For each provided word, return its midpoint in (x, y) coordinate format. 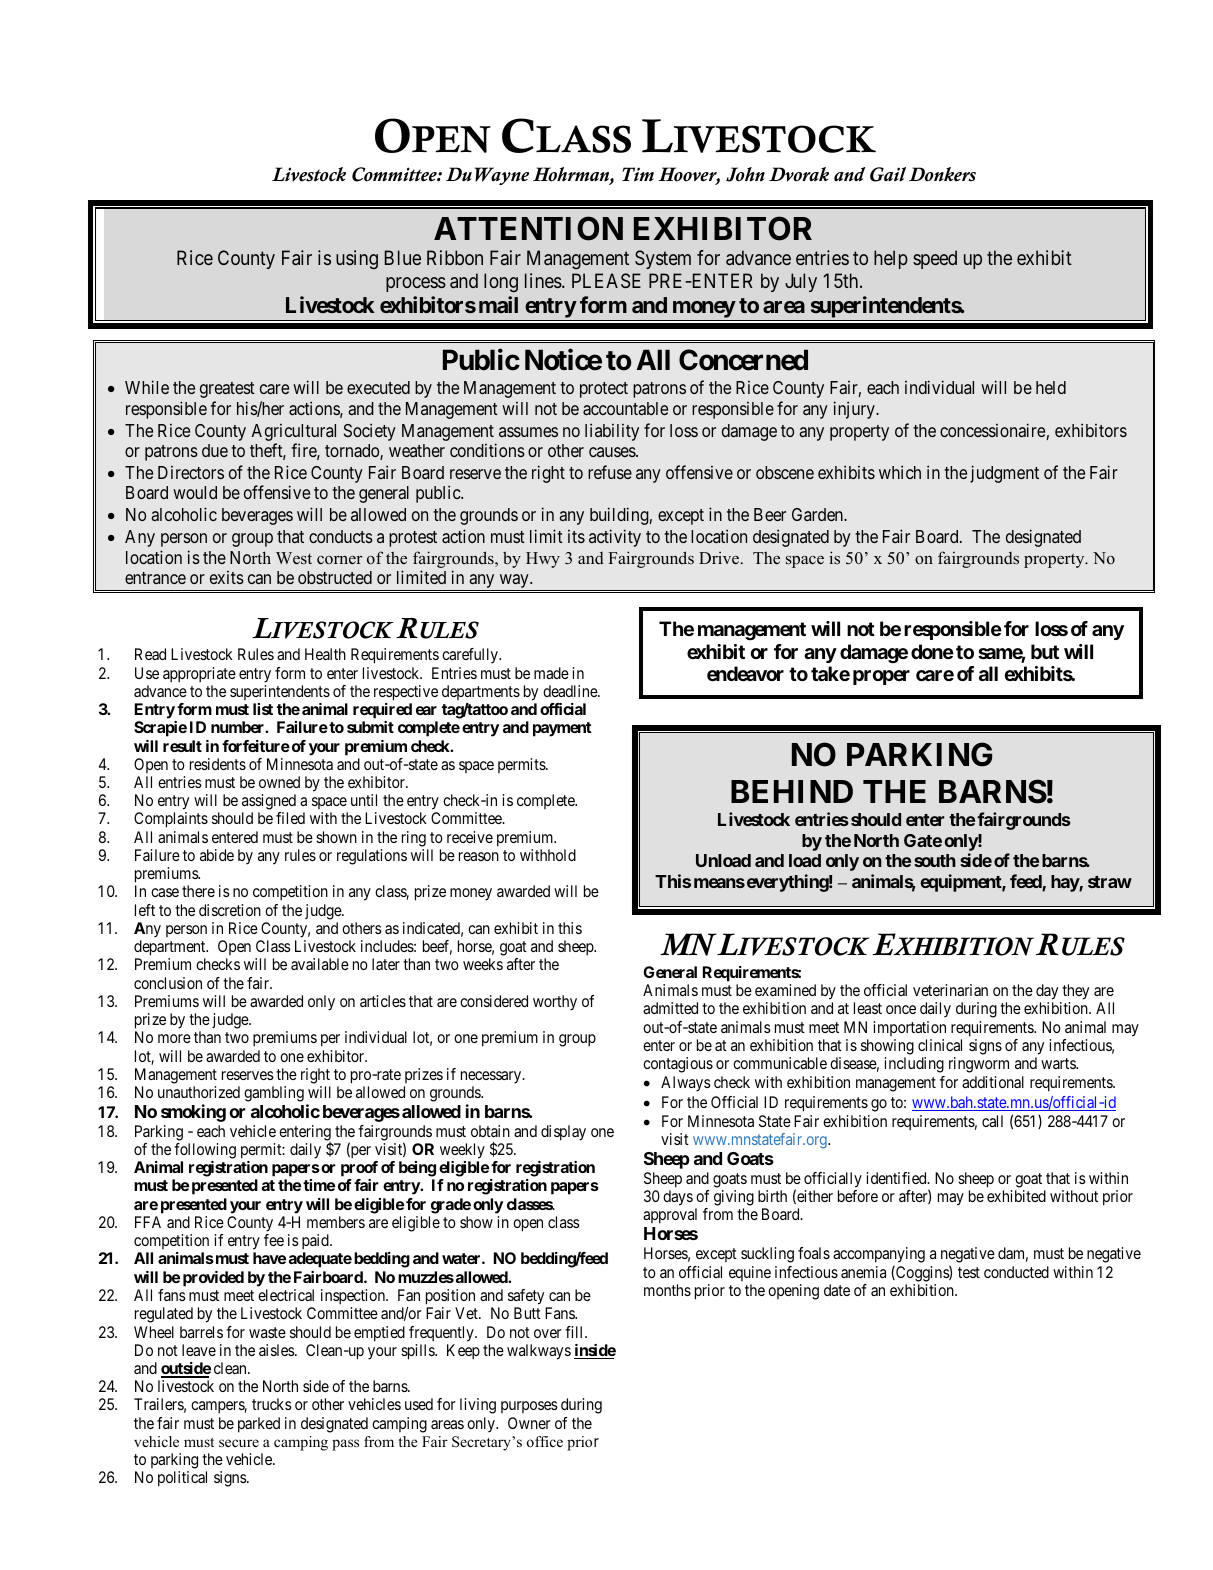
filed (290, 818)
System (663, 259)
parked (259, 1425)
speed (935, 259)
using (357, 259)
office (545, 1441)
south (935, 860)
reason (479, 856)
